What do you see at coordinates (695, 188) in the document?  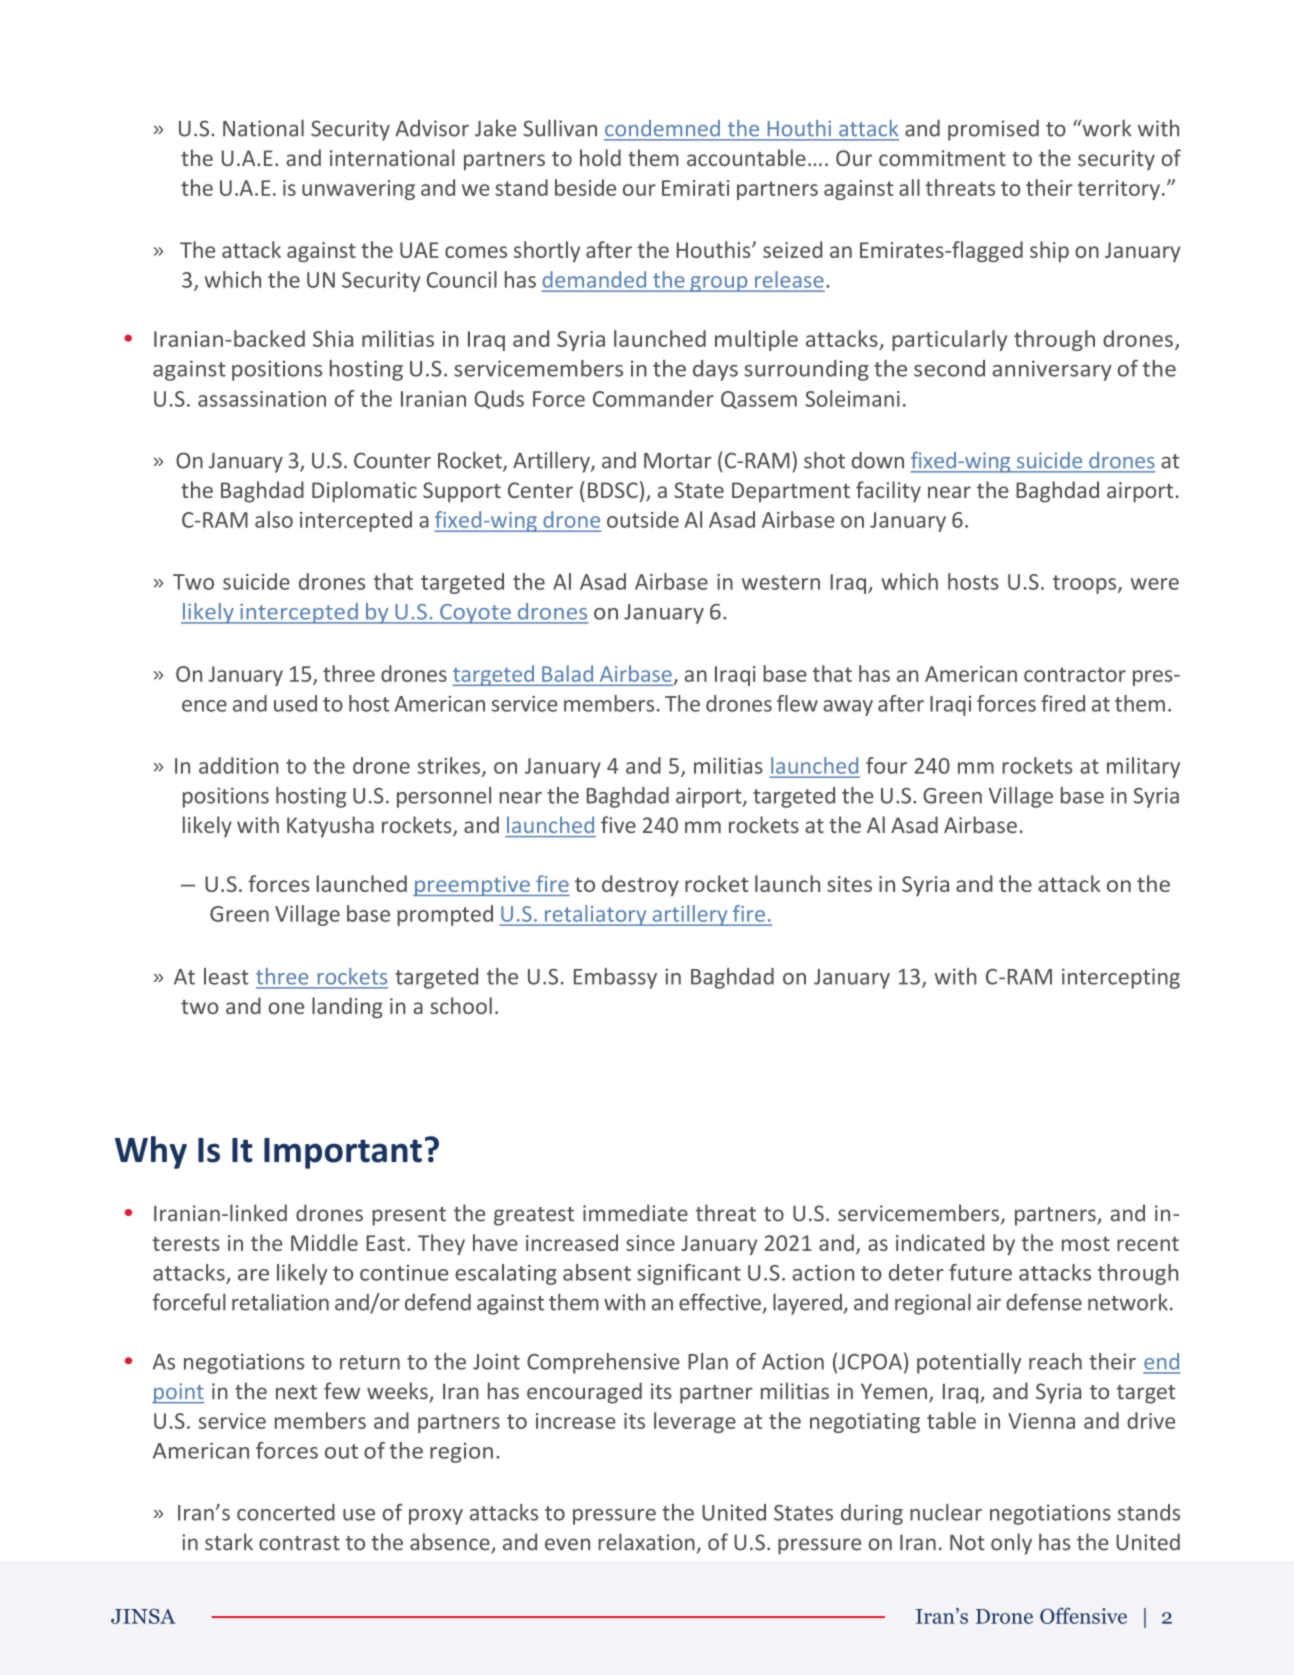 I see `Emirati` at bounding box center [695, 188].
